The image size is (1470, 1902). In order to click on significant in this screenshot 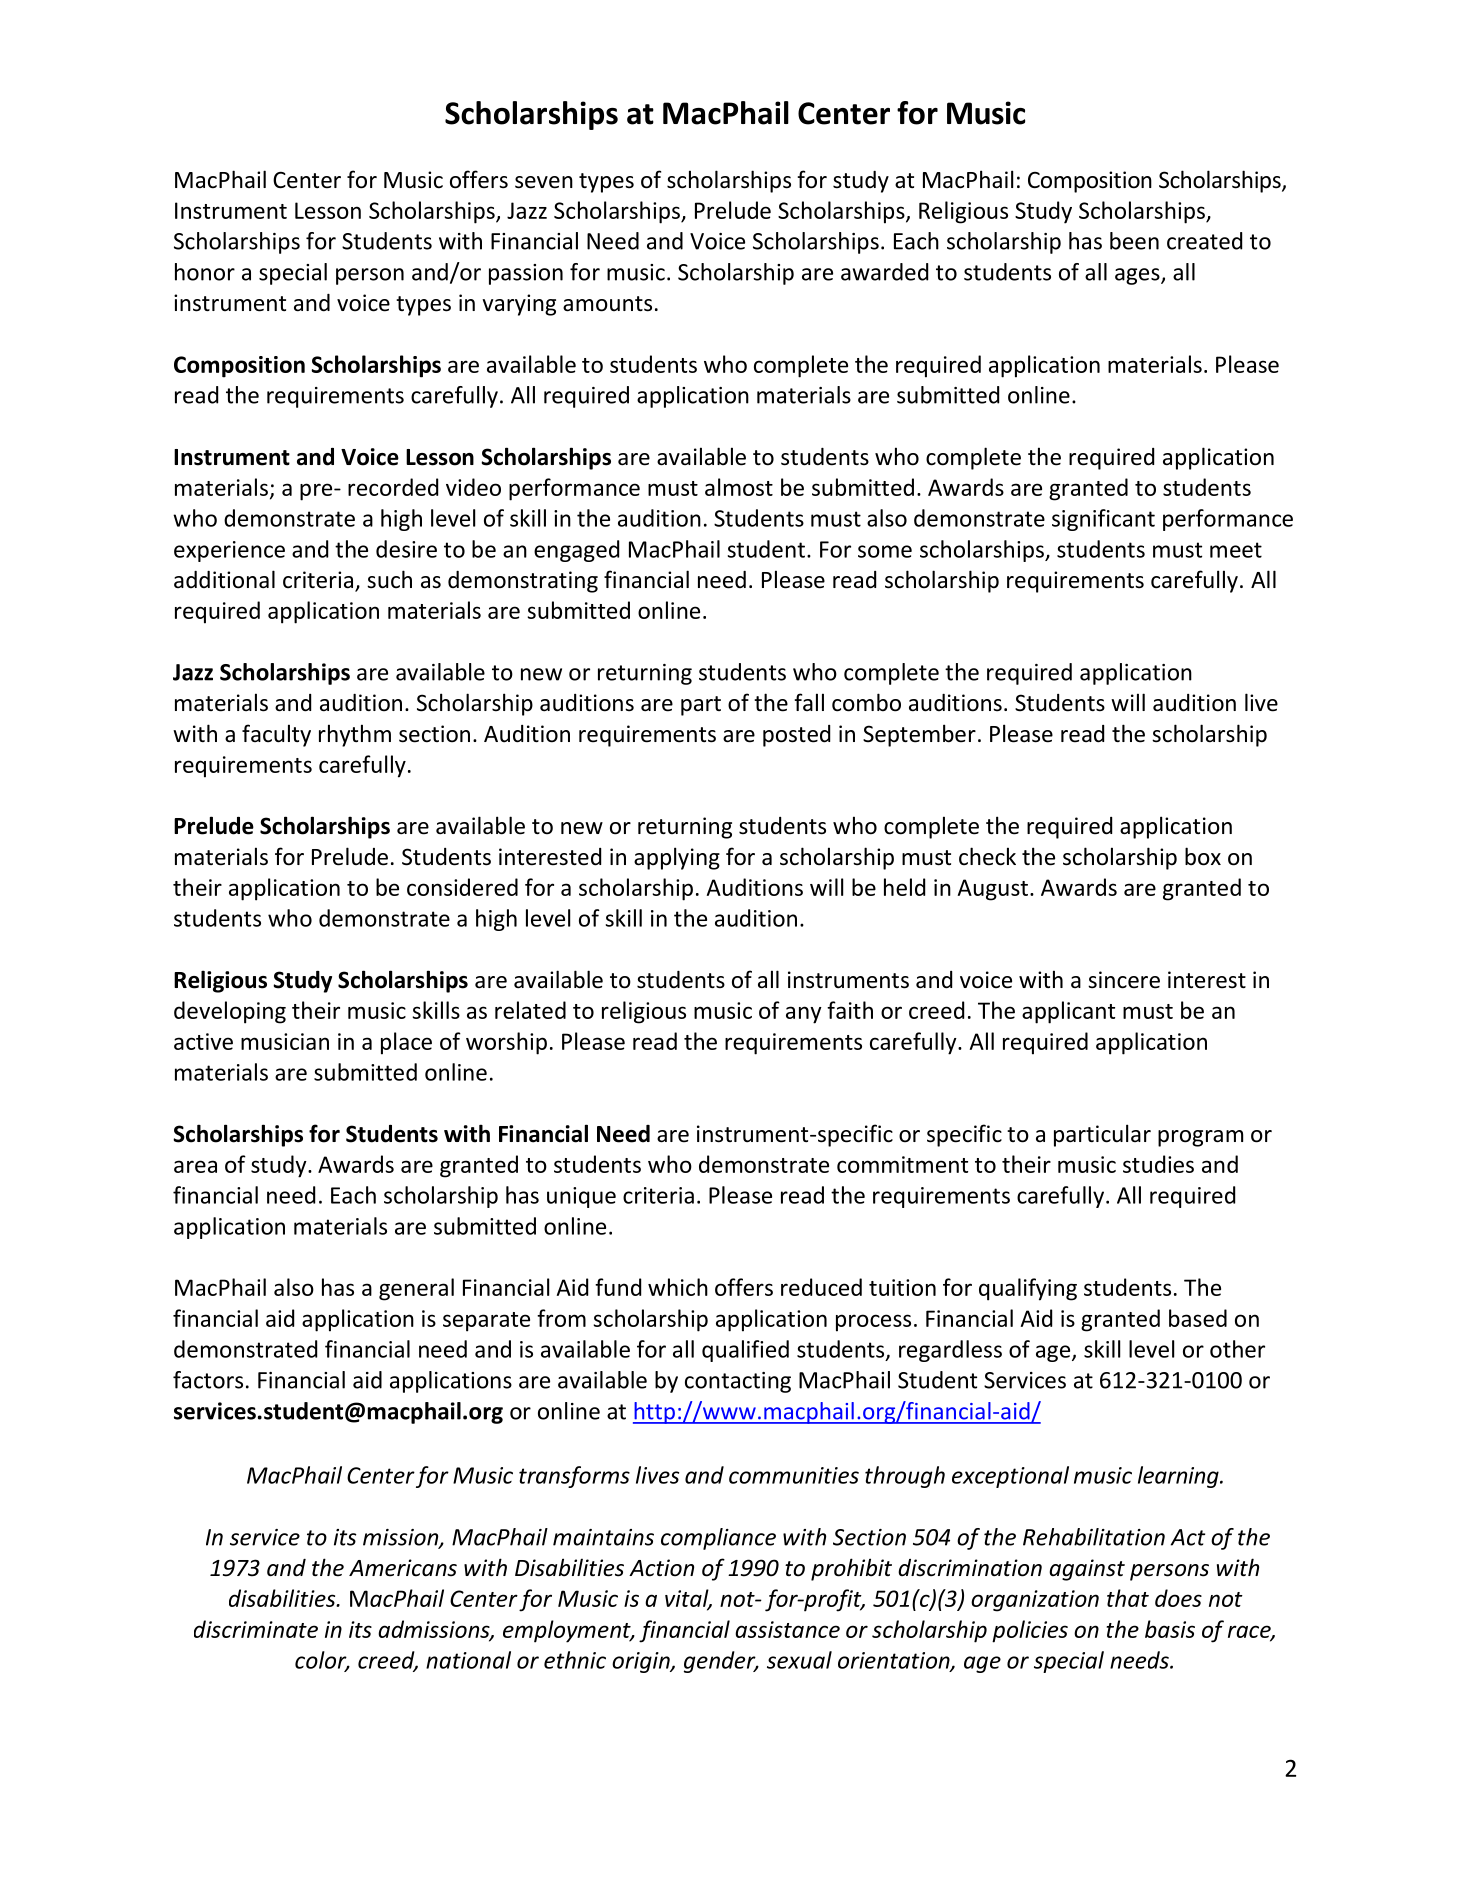, I will do `click(1103, 520)`.
